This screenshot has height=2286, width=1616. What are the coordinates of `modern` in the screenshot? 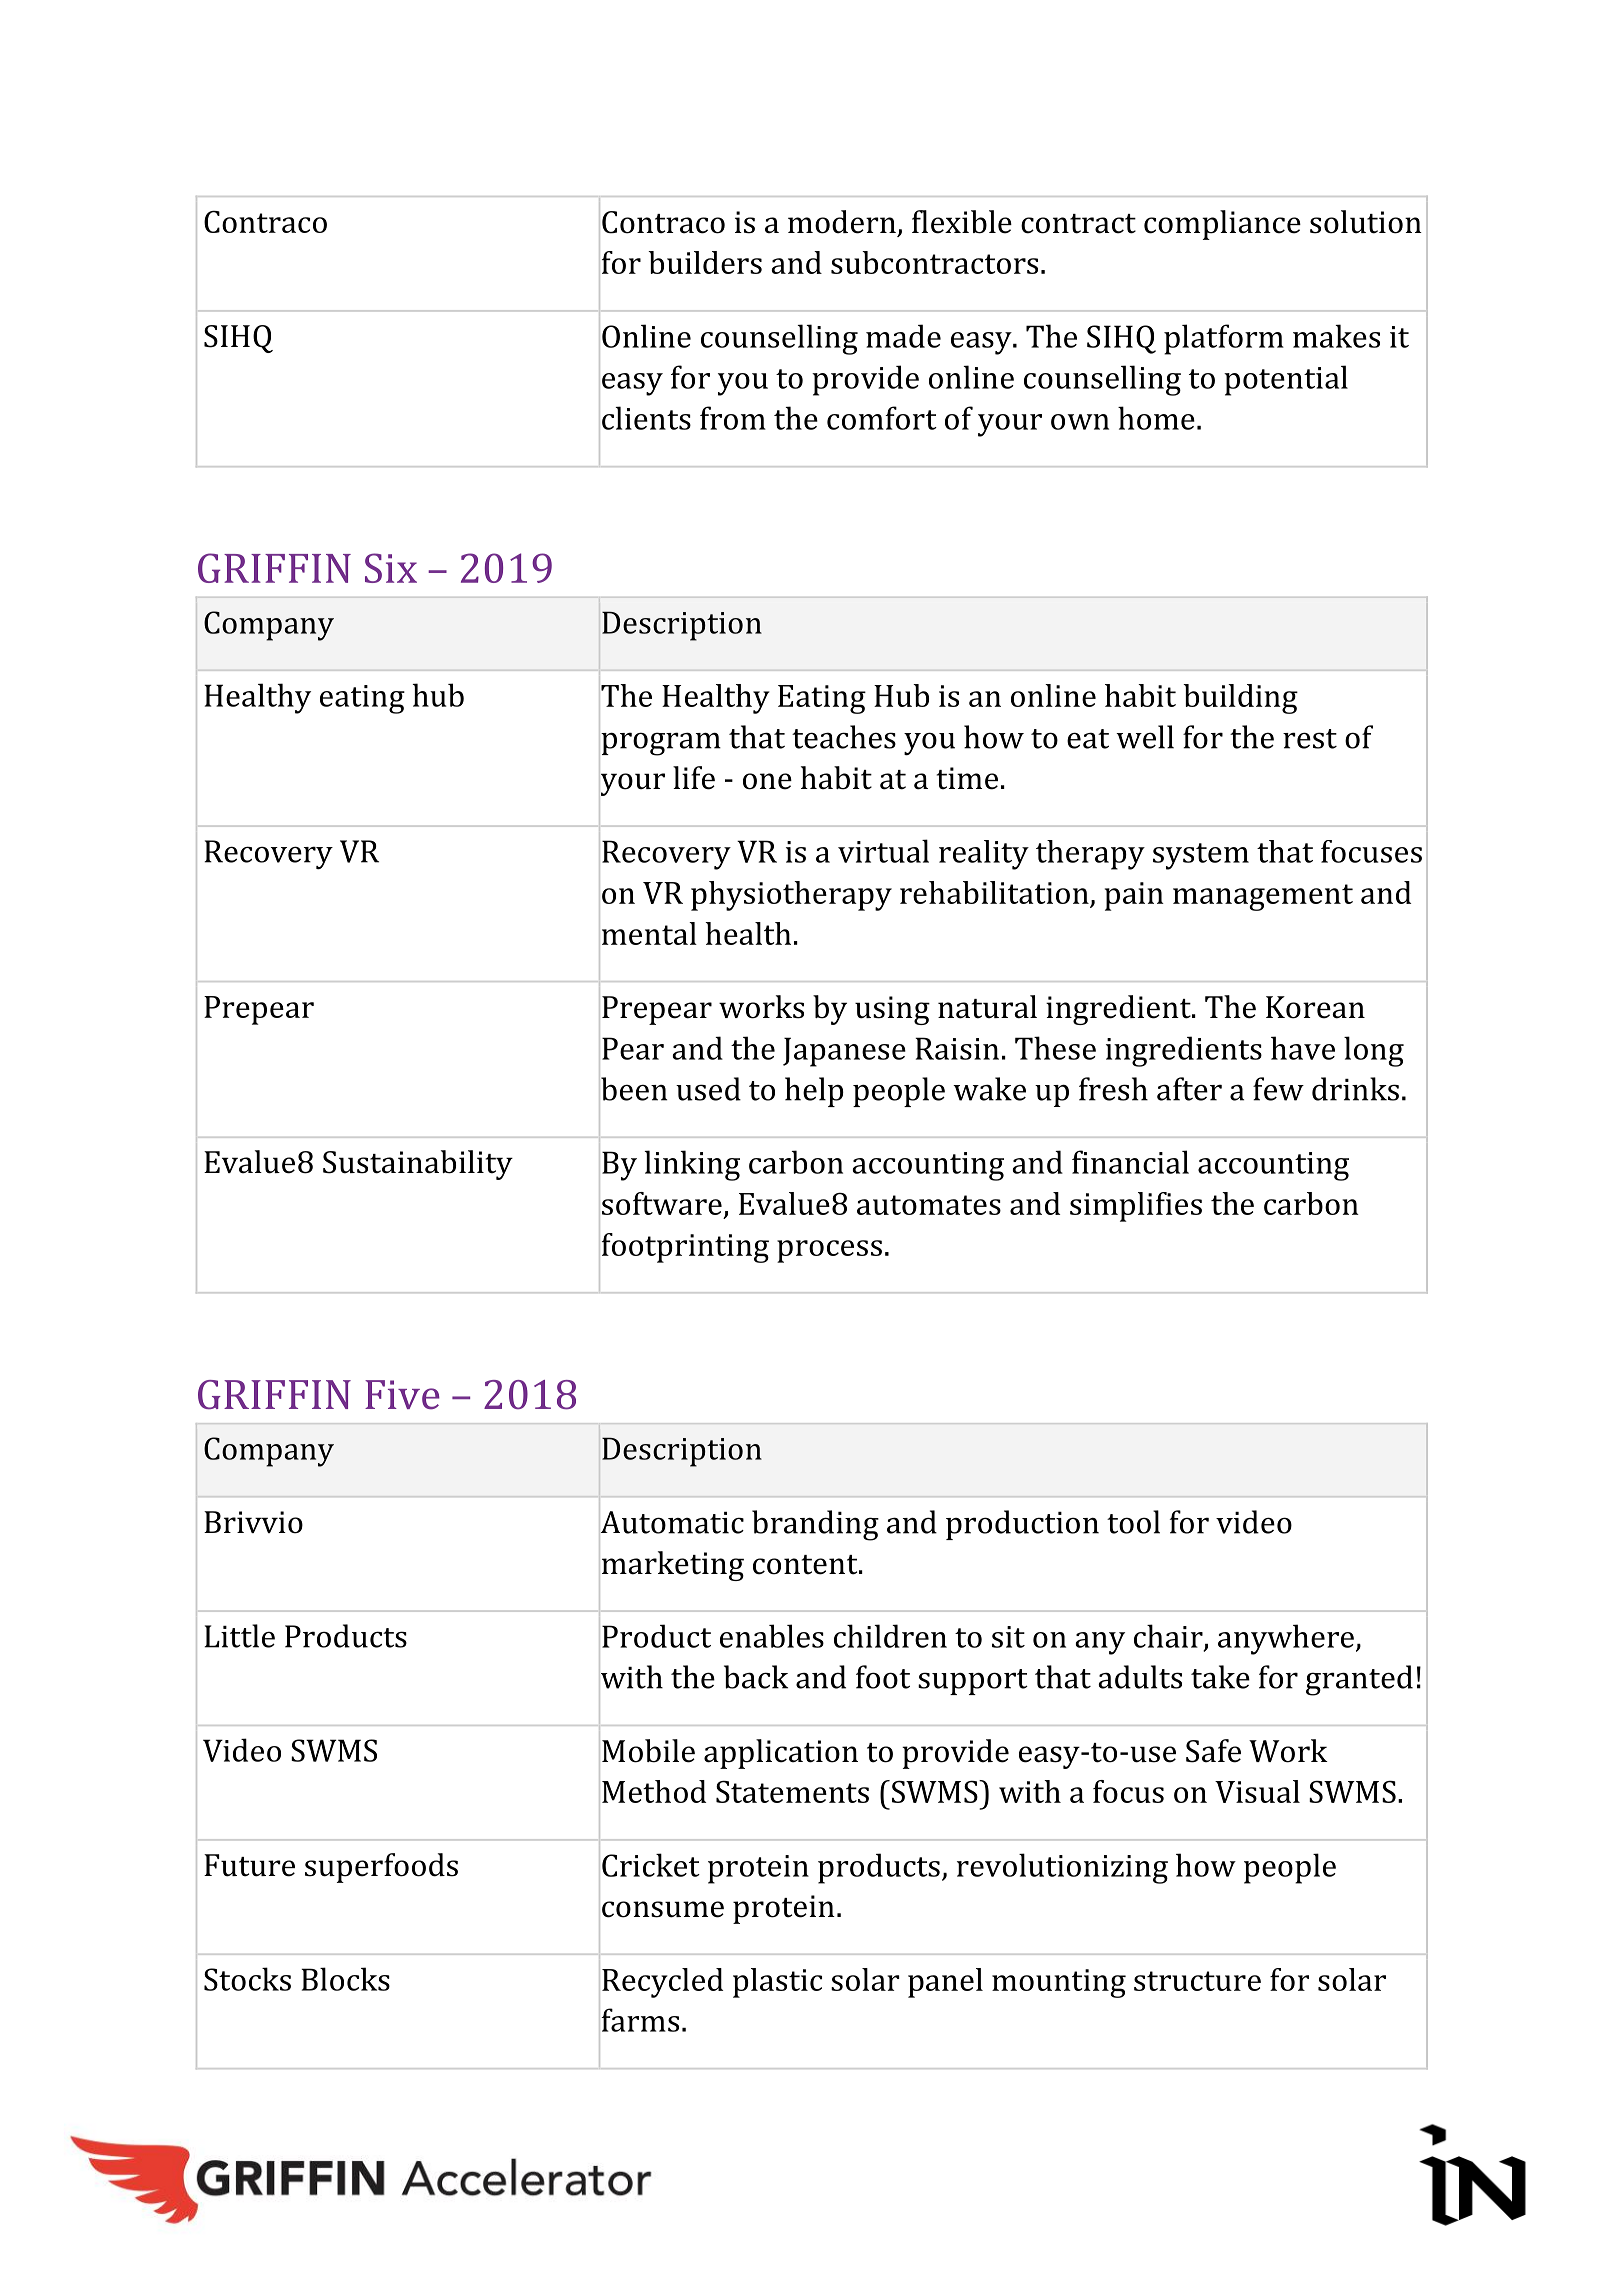 It's located at (842, 222).
